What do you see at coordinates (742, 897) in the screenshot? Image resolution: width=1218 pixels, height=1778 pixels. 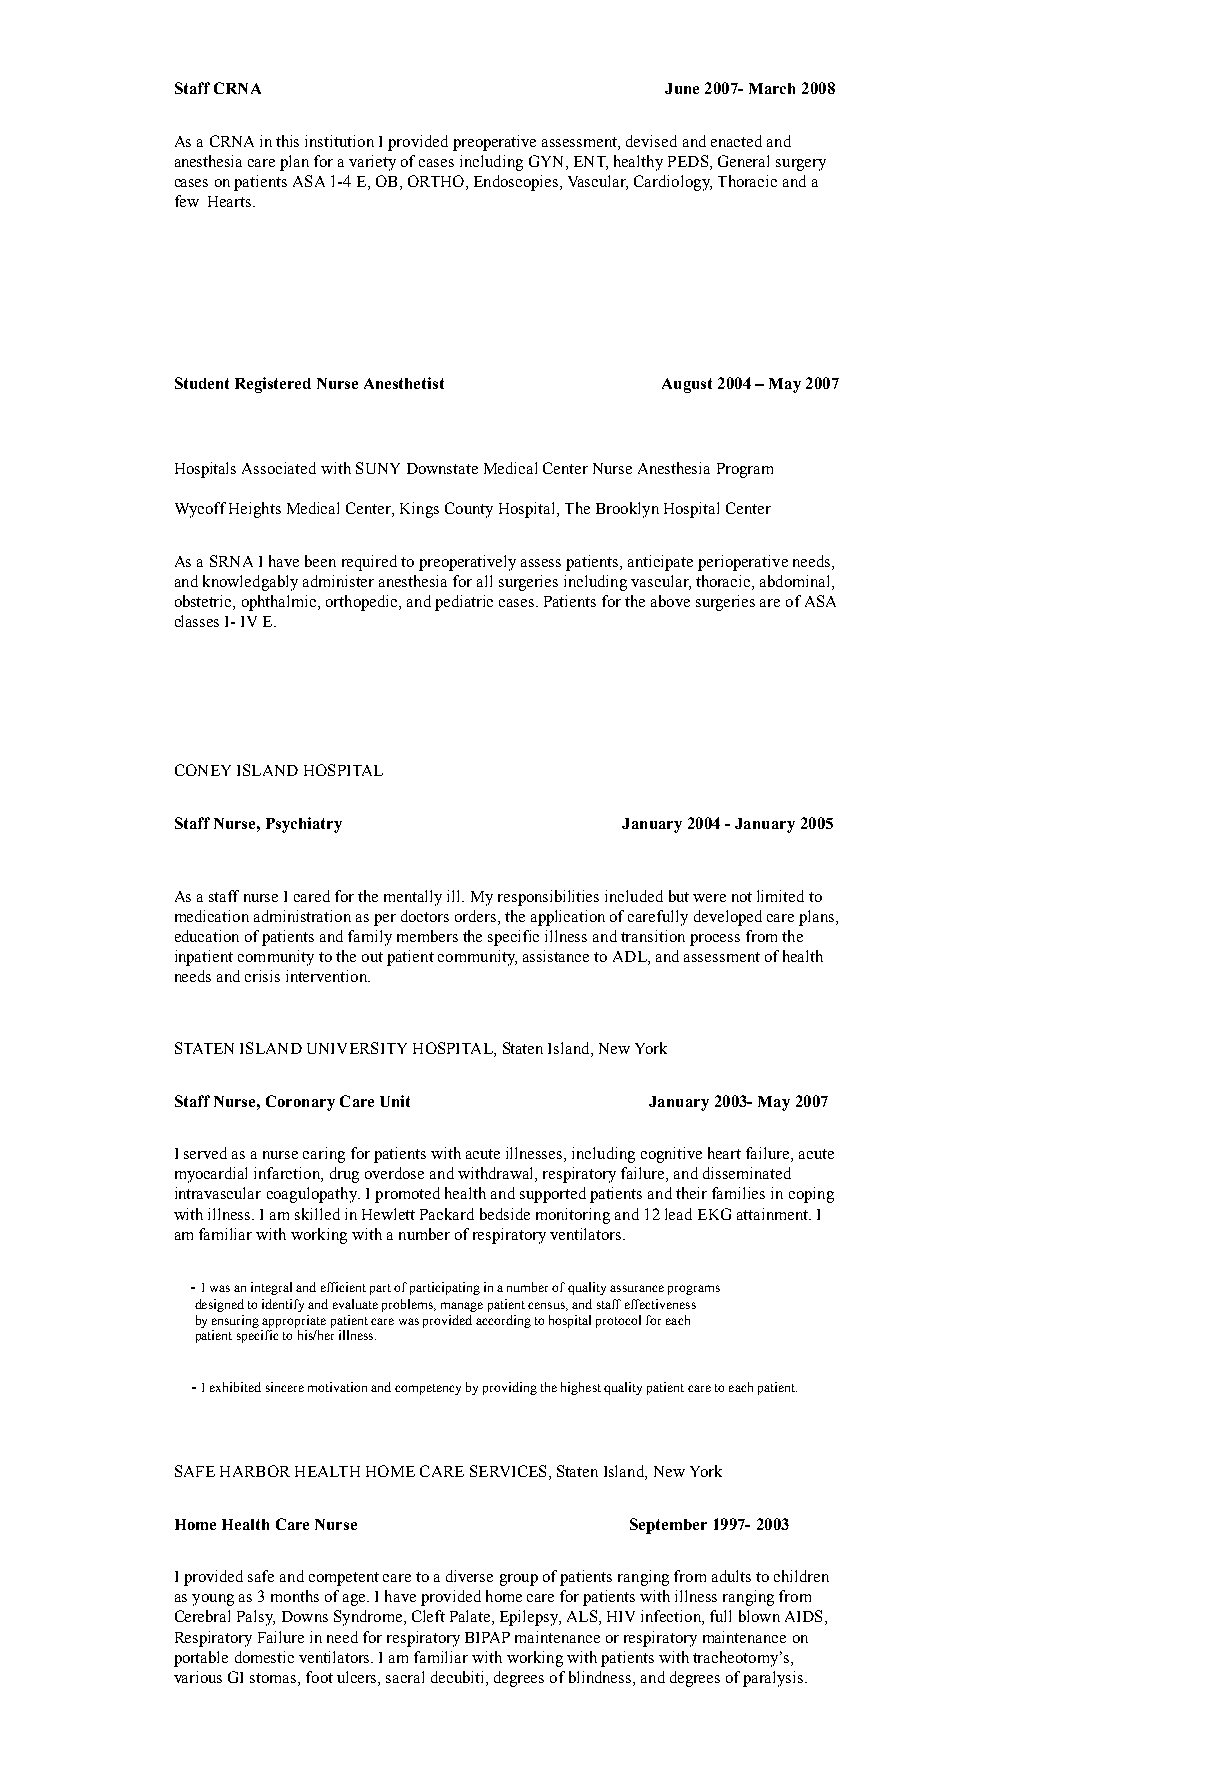 I see `not` at bounding box center [742, 897].
